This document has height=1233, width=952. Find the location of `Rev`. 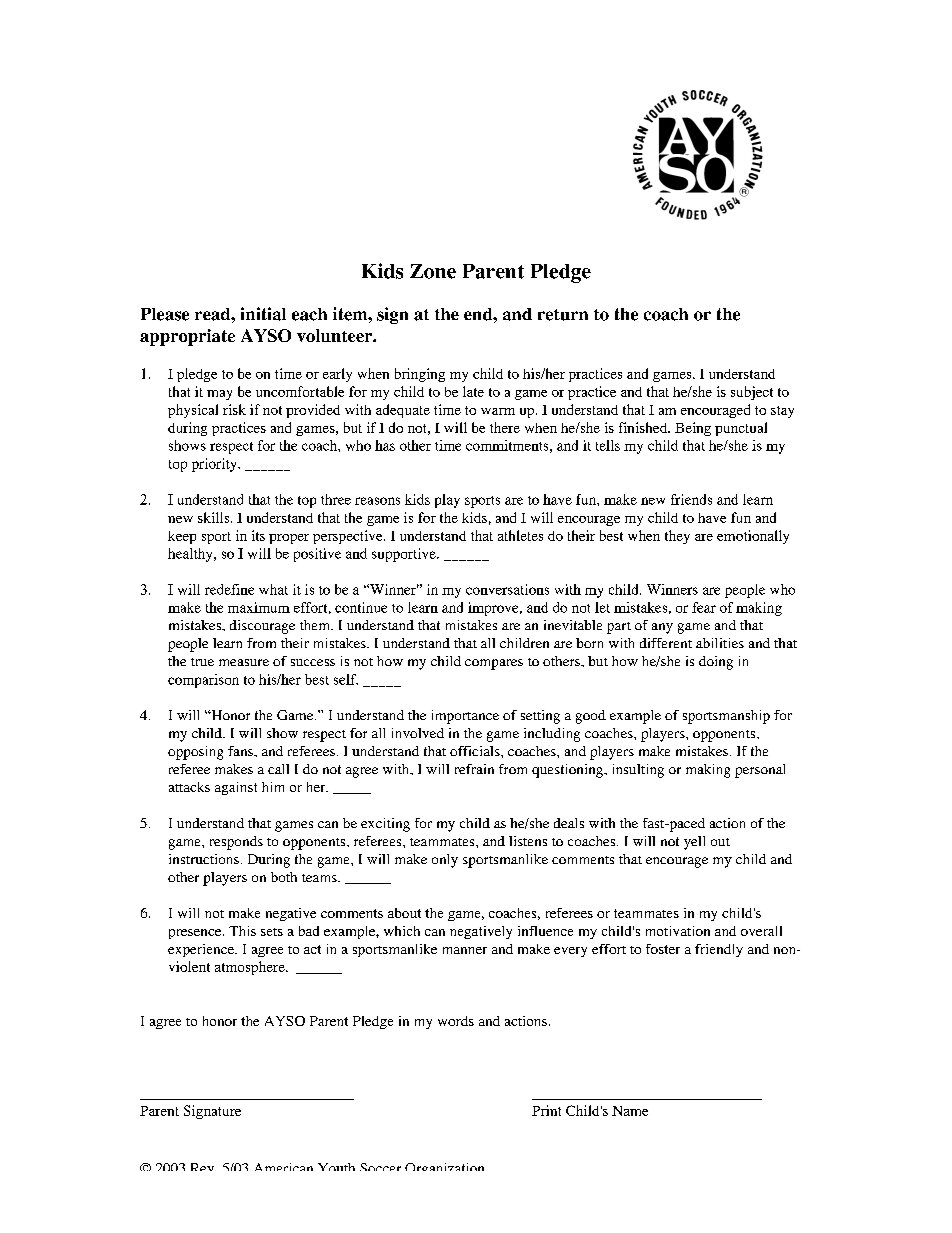

Rev is located at coordinates (202, 1167).
